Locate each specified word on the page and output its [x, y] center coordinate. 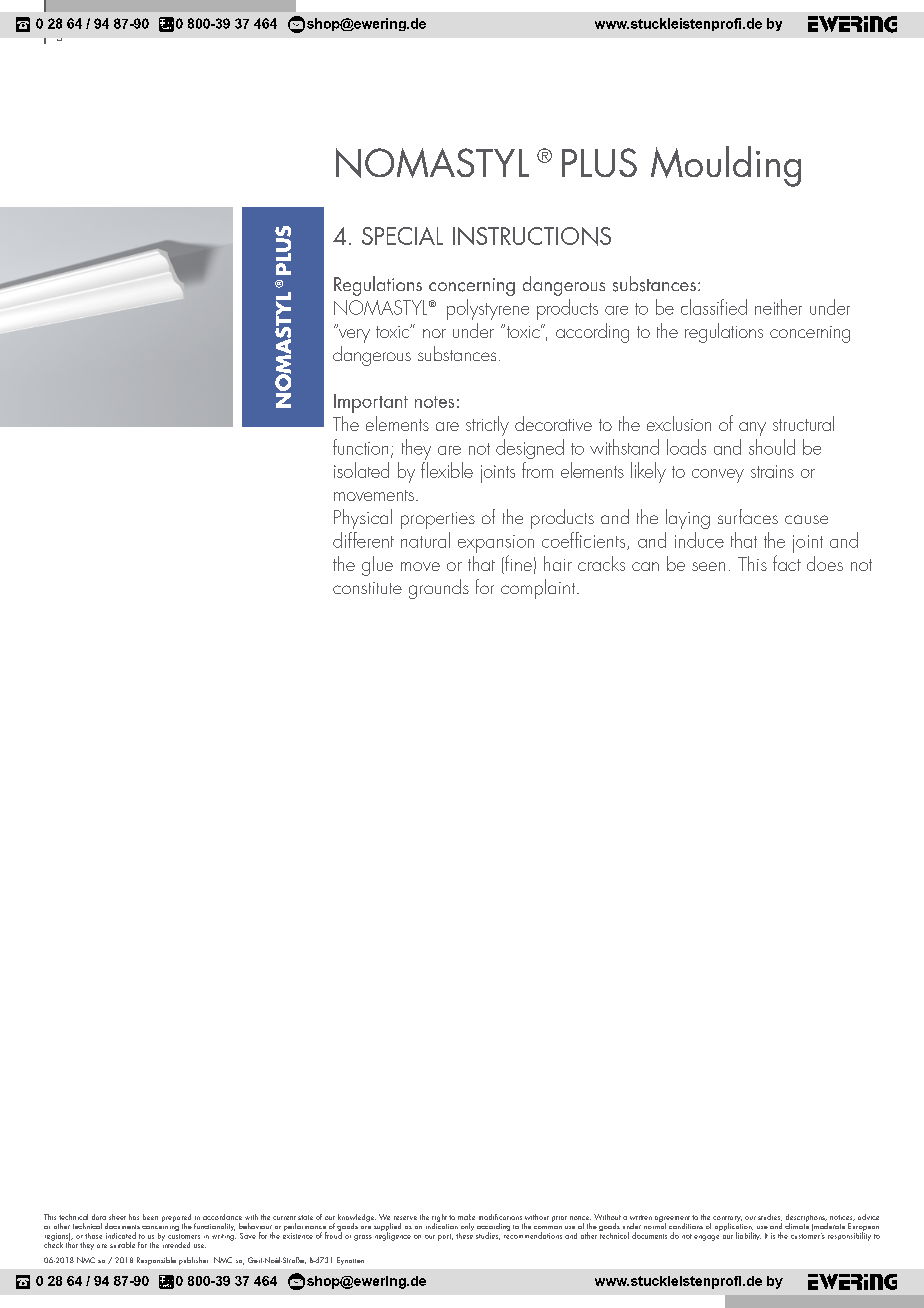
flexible [447, 470]
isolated [361, 470]
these [464, 1234]
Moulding [726, 166]
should [772, 447]
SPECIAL [402, 236]
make [466, 1217]
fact [787, 563]
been [150, 1217]
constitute [367, 588]
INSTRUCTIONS [532, 236]
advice [868, 1217]
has [134, 1217]
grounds [439, 589]
